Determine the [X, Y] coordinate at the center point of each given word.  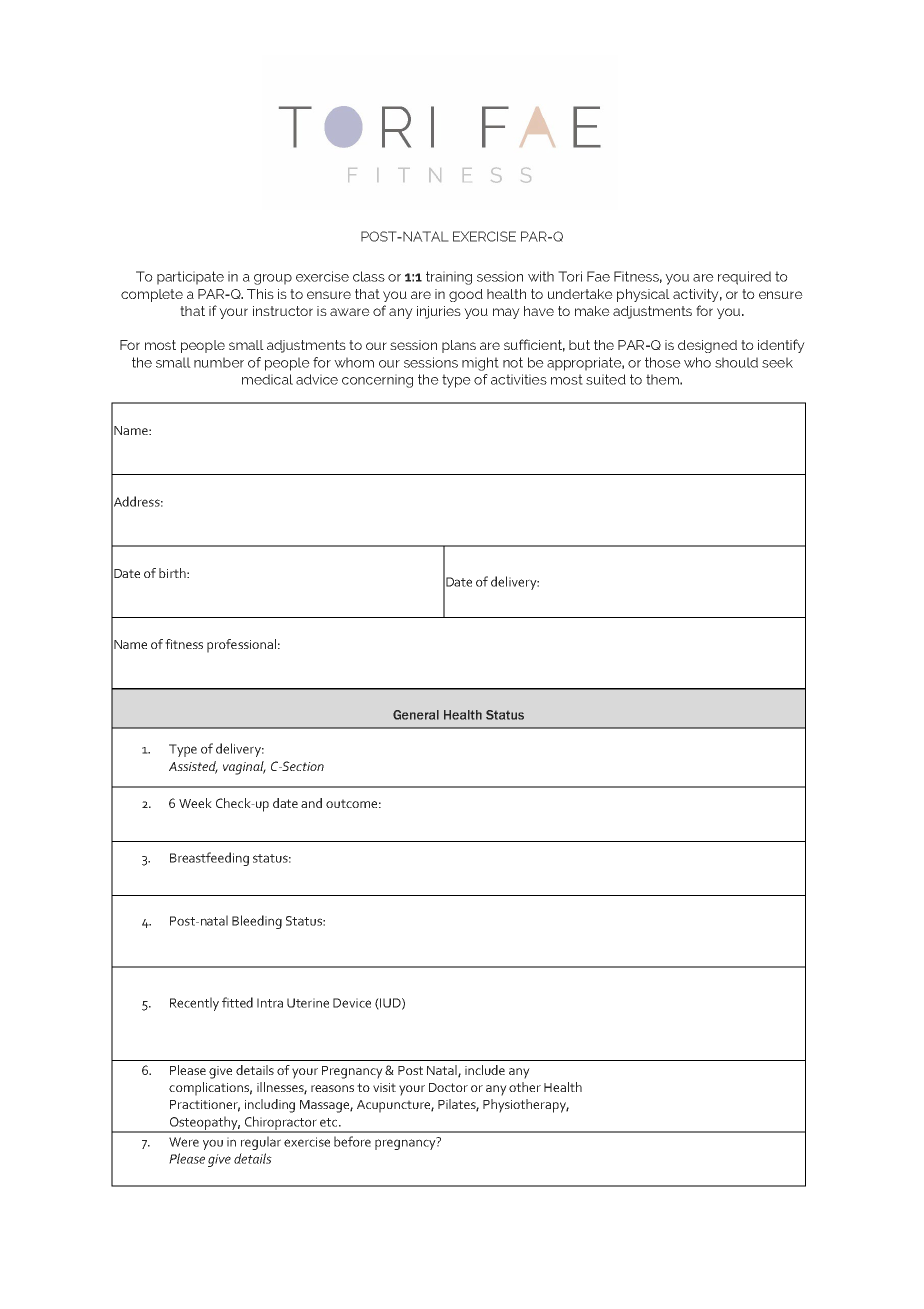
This [260, 294]
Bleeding [257, 922]
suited [606, 379]
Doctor [448, 1087]
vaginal [244, 768]
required [744, 278]
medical [267, 379]
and [311, 803]
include [485, 1070]
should [736, 362]
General [416, 715]
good [466, 295]
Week [195, 803]
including [270, 1106]
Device [352, 1003]
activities [519, 379]
